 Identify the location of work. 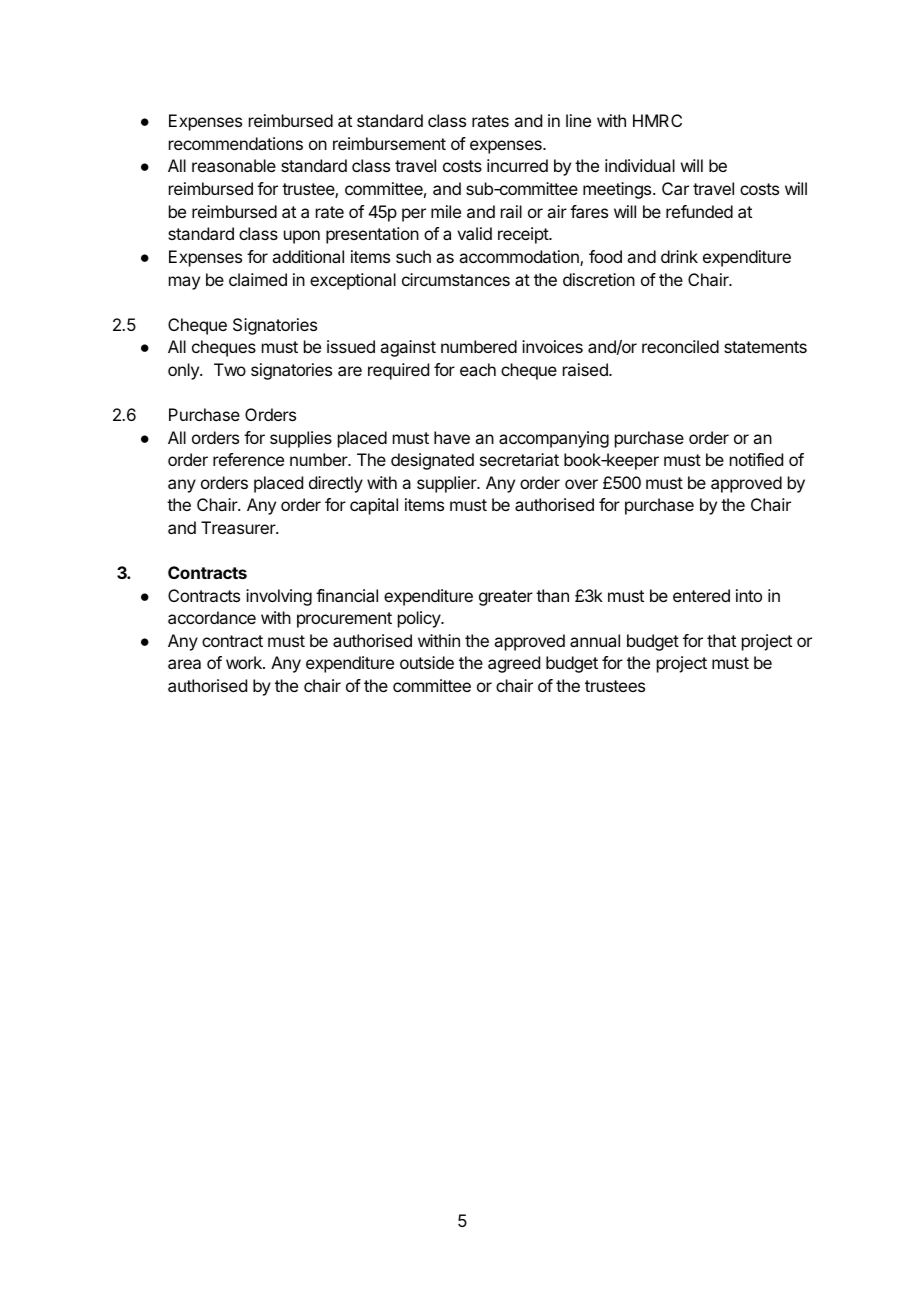
(245, 662).
